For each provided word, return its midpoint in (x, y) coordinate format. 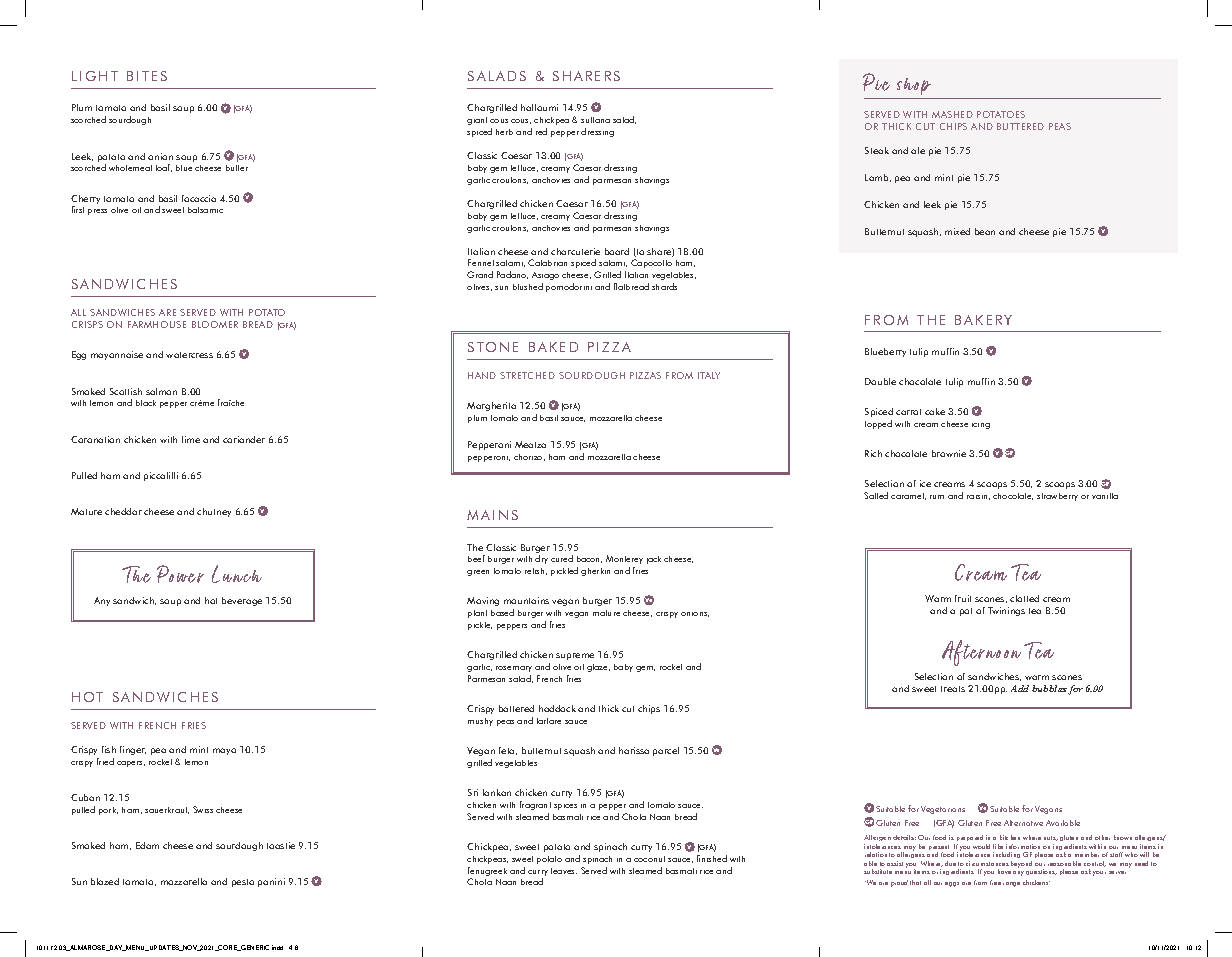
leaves (564, 871)
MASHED (952, 114)
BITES (147, 76)
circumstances (987, 863)
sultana (595, 120)
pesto (243, 883)
